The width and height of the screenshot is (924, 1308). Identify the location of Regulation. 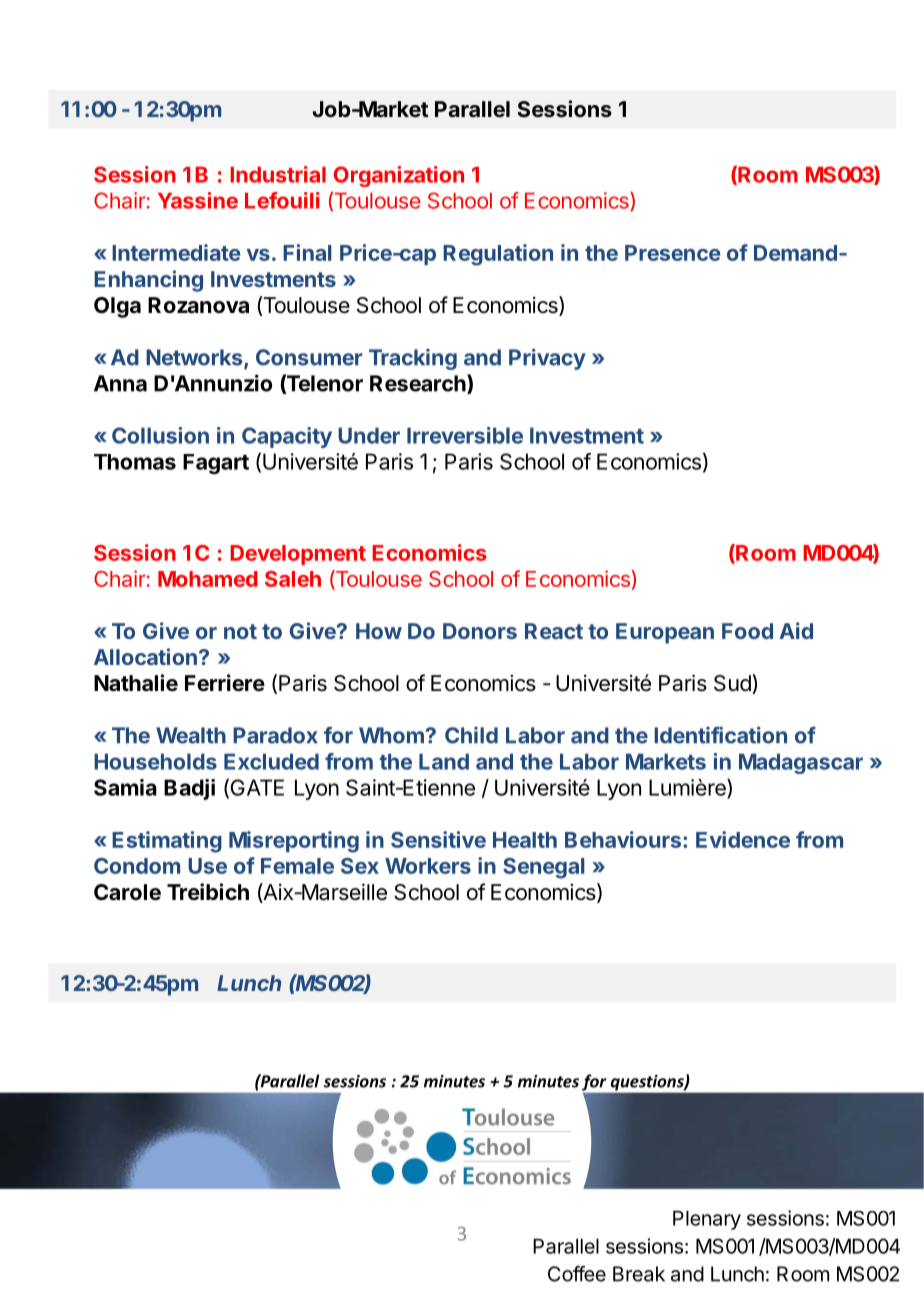
(498, 255).
